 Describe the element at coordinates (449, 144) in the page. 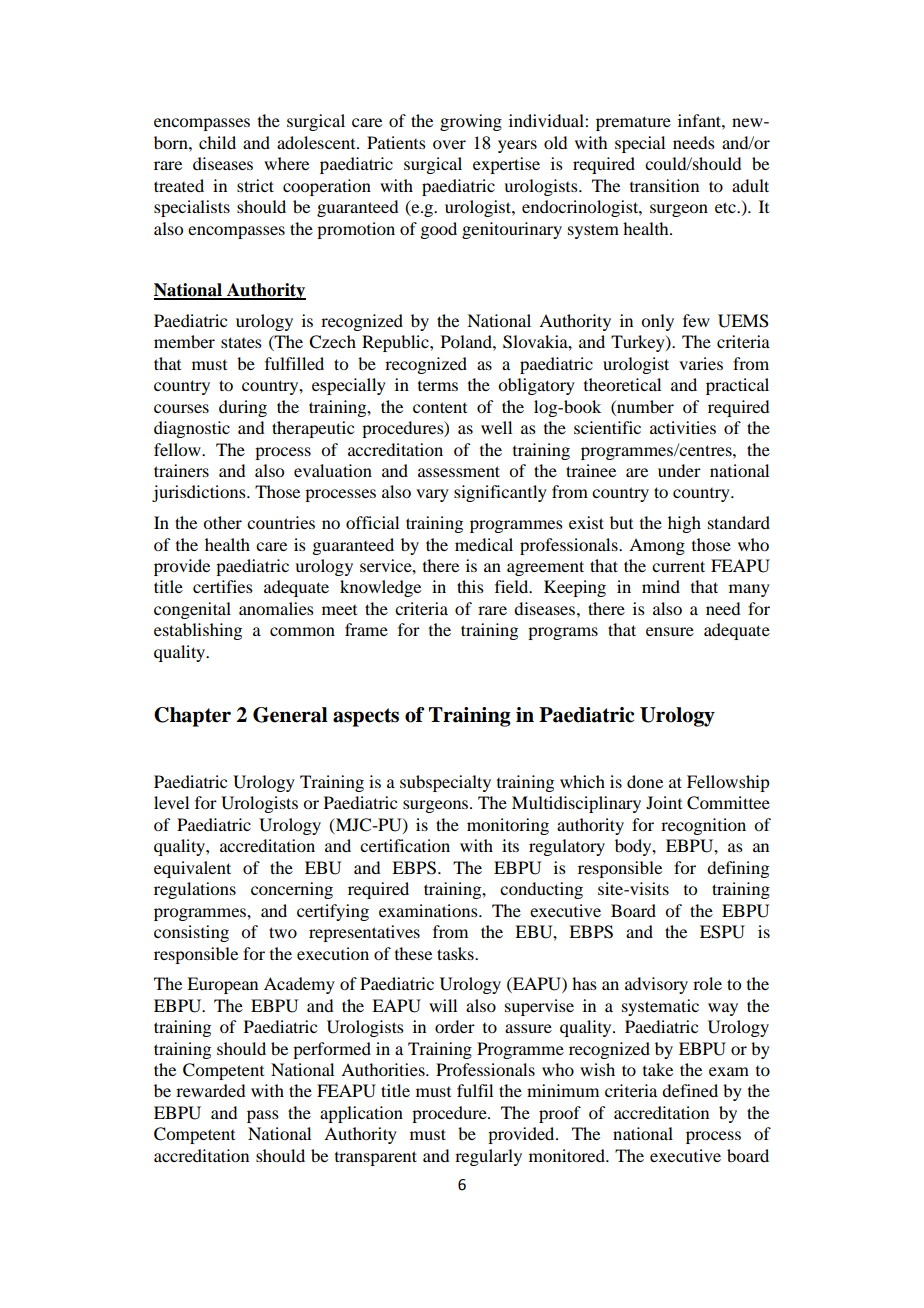

I see `over` at that location.
